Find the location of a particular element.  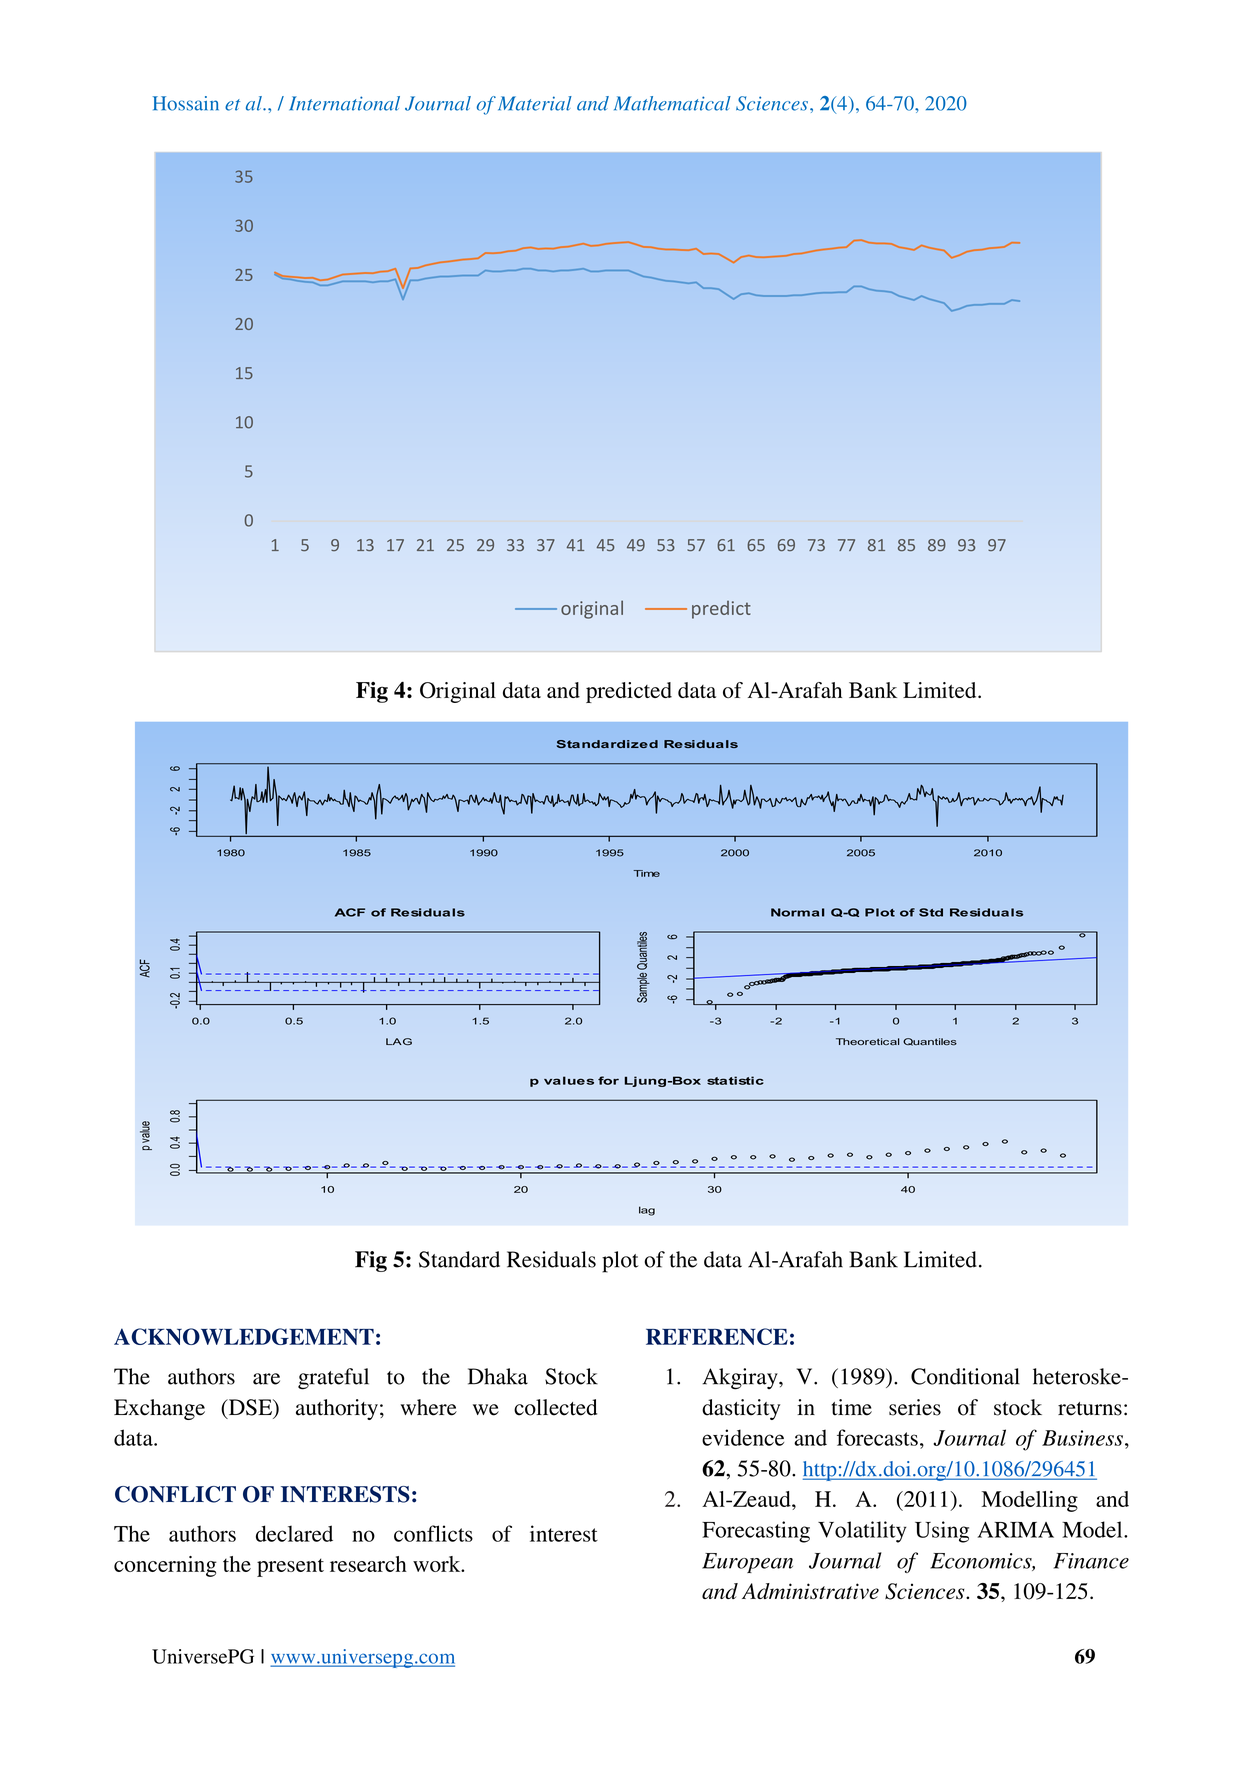

declared is located at coordinates (294, 1533).
